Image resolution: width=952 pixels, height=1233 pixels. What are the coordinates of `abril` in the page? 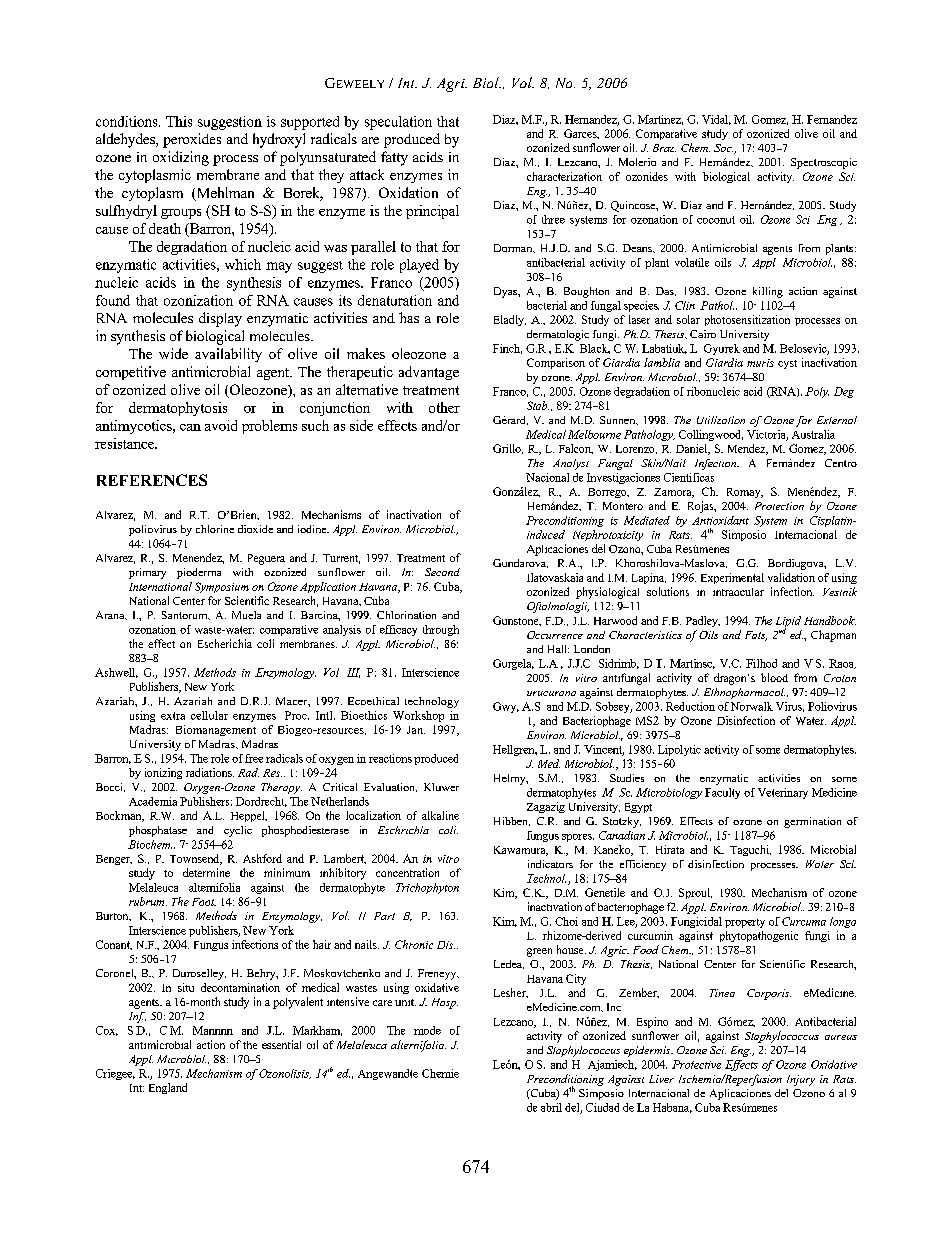 It's located at (551, 1107).
